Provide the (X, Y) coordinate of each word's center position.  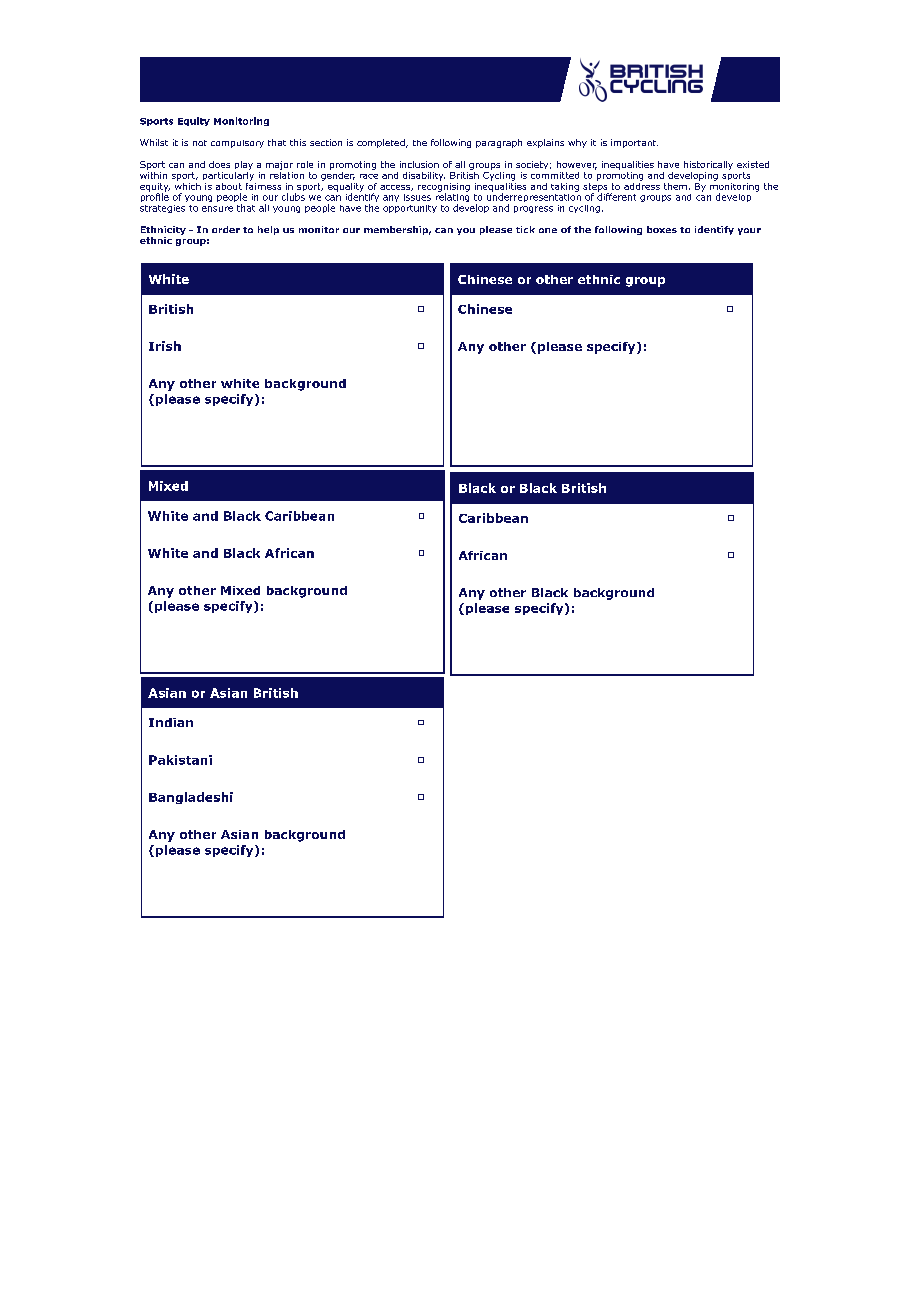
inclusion (419, 164)
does (219, 164)
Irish (165, 346)
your (749, 231)
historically (708, 165)
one (548, 230)
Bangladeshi (191, 798)
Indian (171, 722)
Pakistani (180, 760)
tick (525, 229)
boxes (662, 229)
